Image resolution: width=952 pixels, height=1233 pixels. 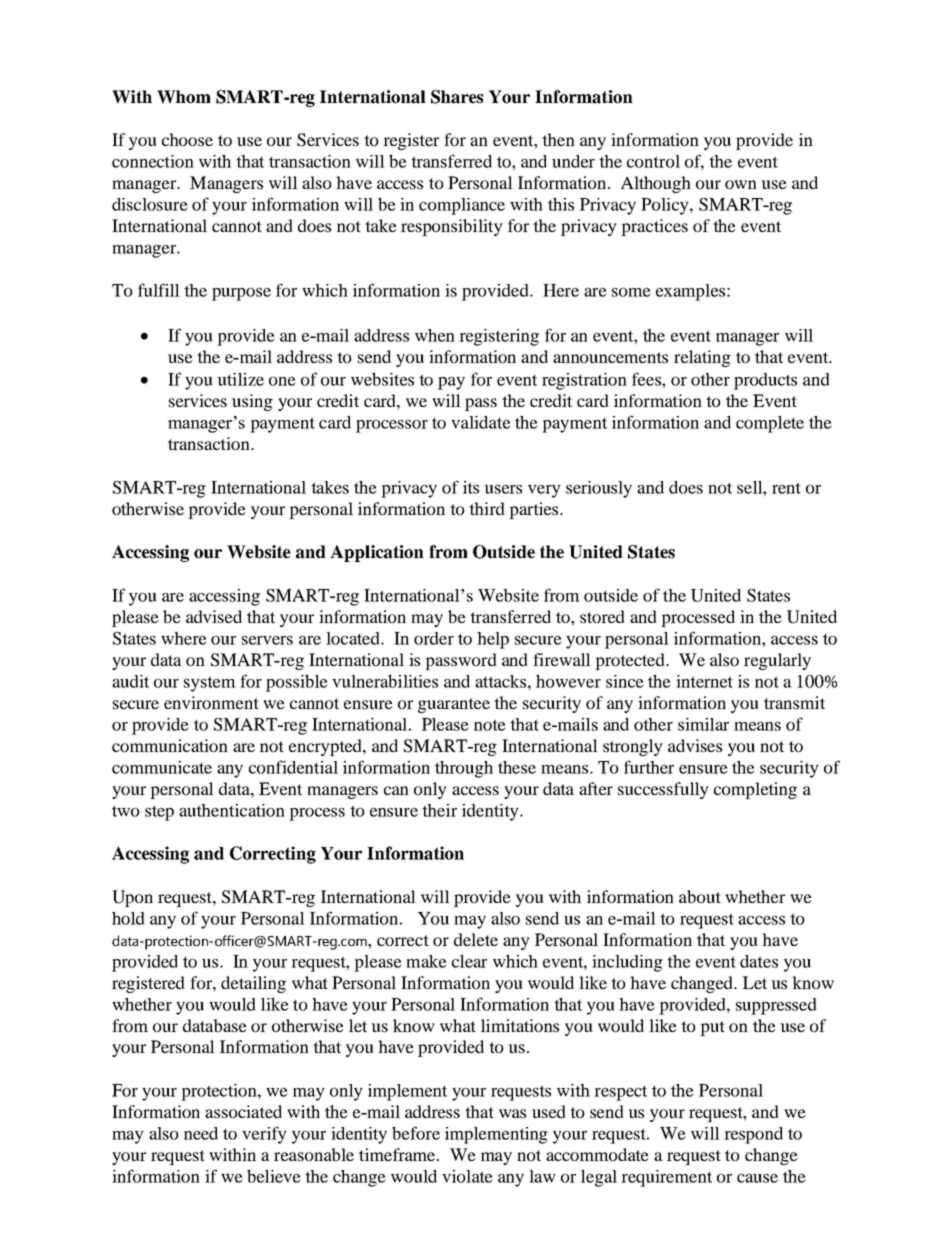 What do you see at coordinates (439, 810) in the document?
I see `their` at bounding box center [439, 810].
